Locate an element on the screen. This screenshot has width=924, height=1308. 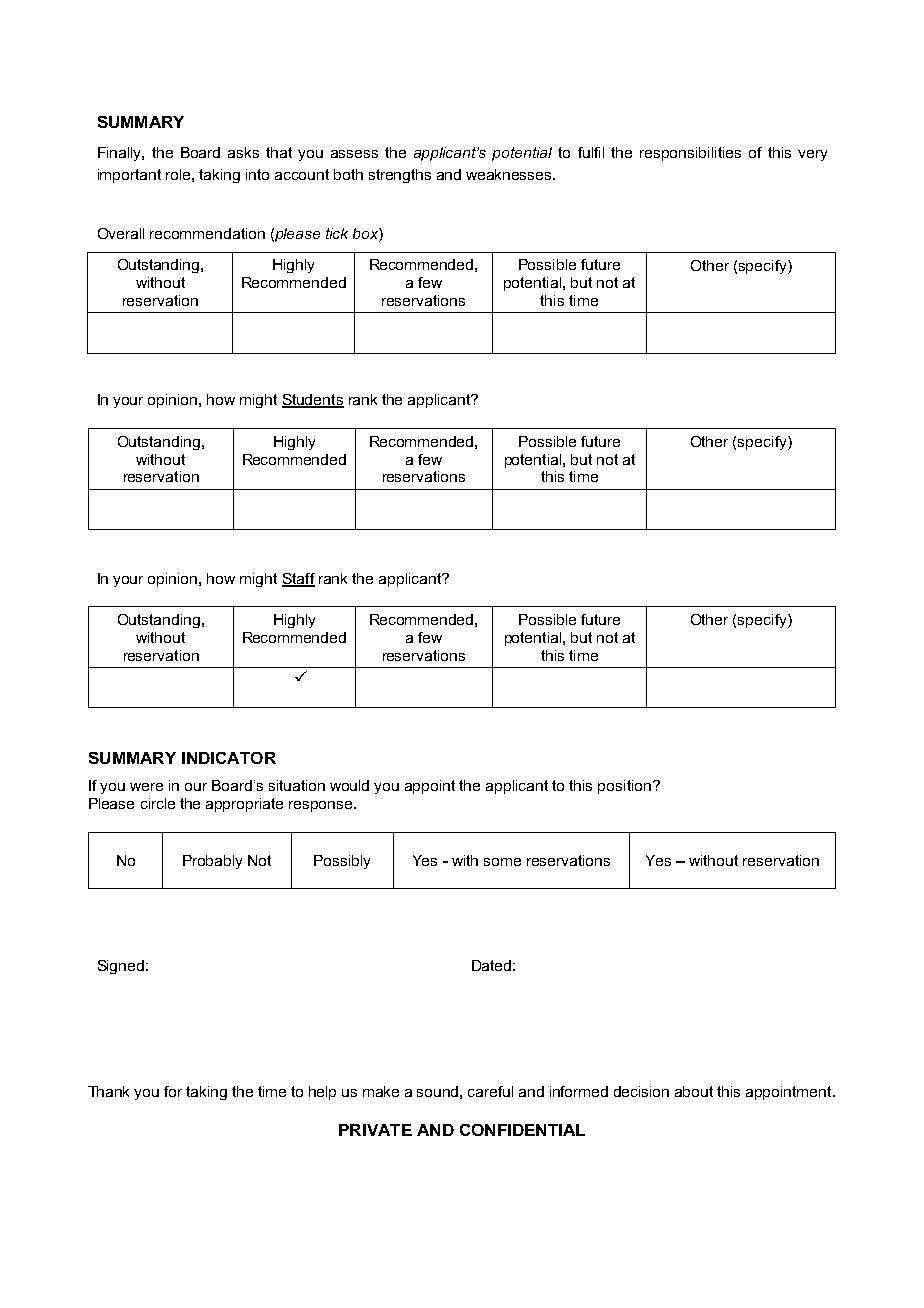
responsibilities is located at coordinates (690, 154).
